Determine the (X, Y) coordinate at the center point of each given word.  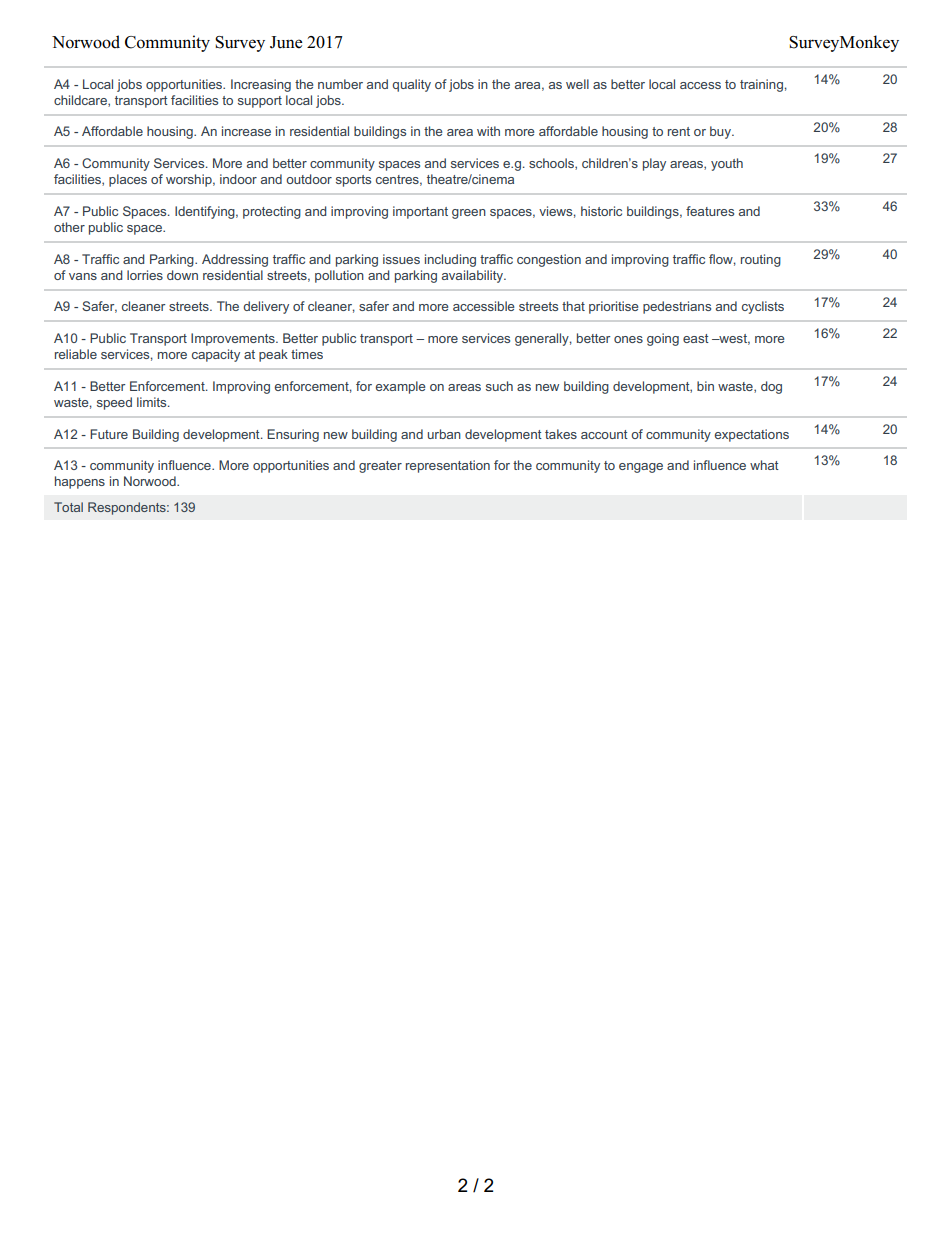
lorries (145, 275)
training (761, 85)
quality (411, 85)
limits (153, 402)
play (654, 164)
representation (448, 466)
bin (705, 386)
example (400, 387)
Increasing (261, 85)
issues (401, 259)
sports (353, 181)
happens (80, 482)
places (128, 180)
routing (761, 260)
